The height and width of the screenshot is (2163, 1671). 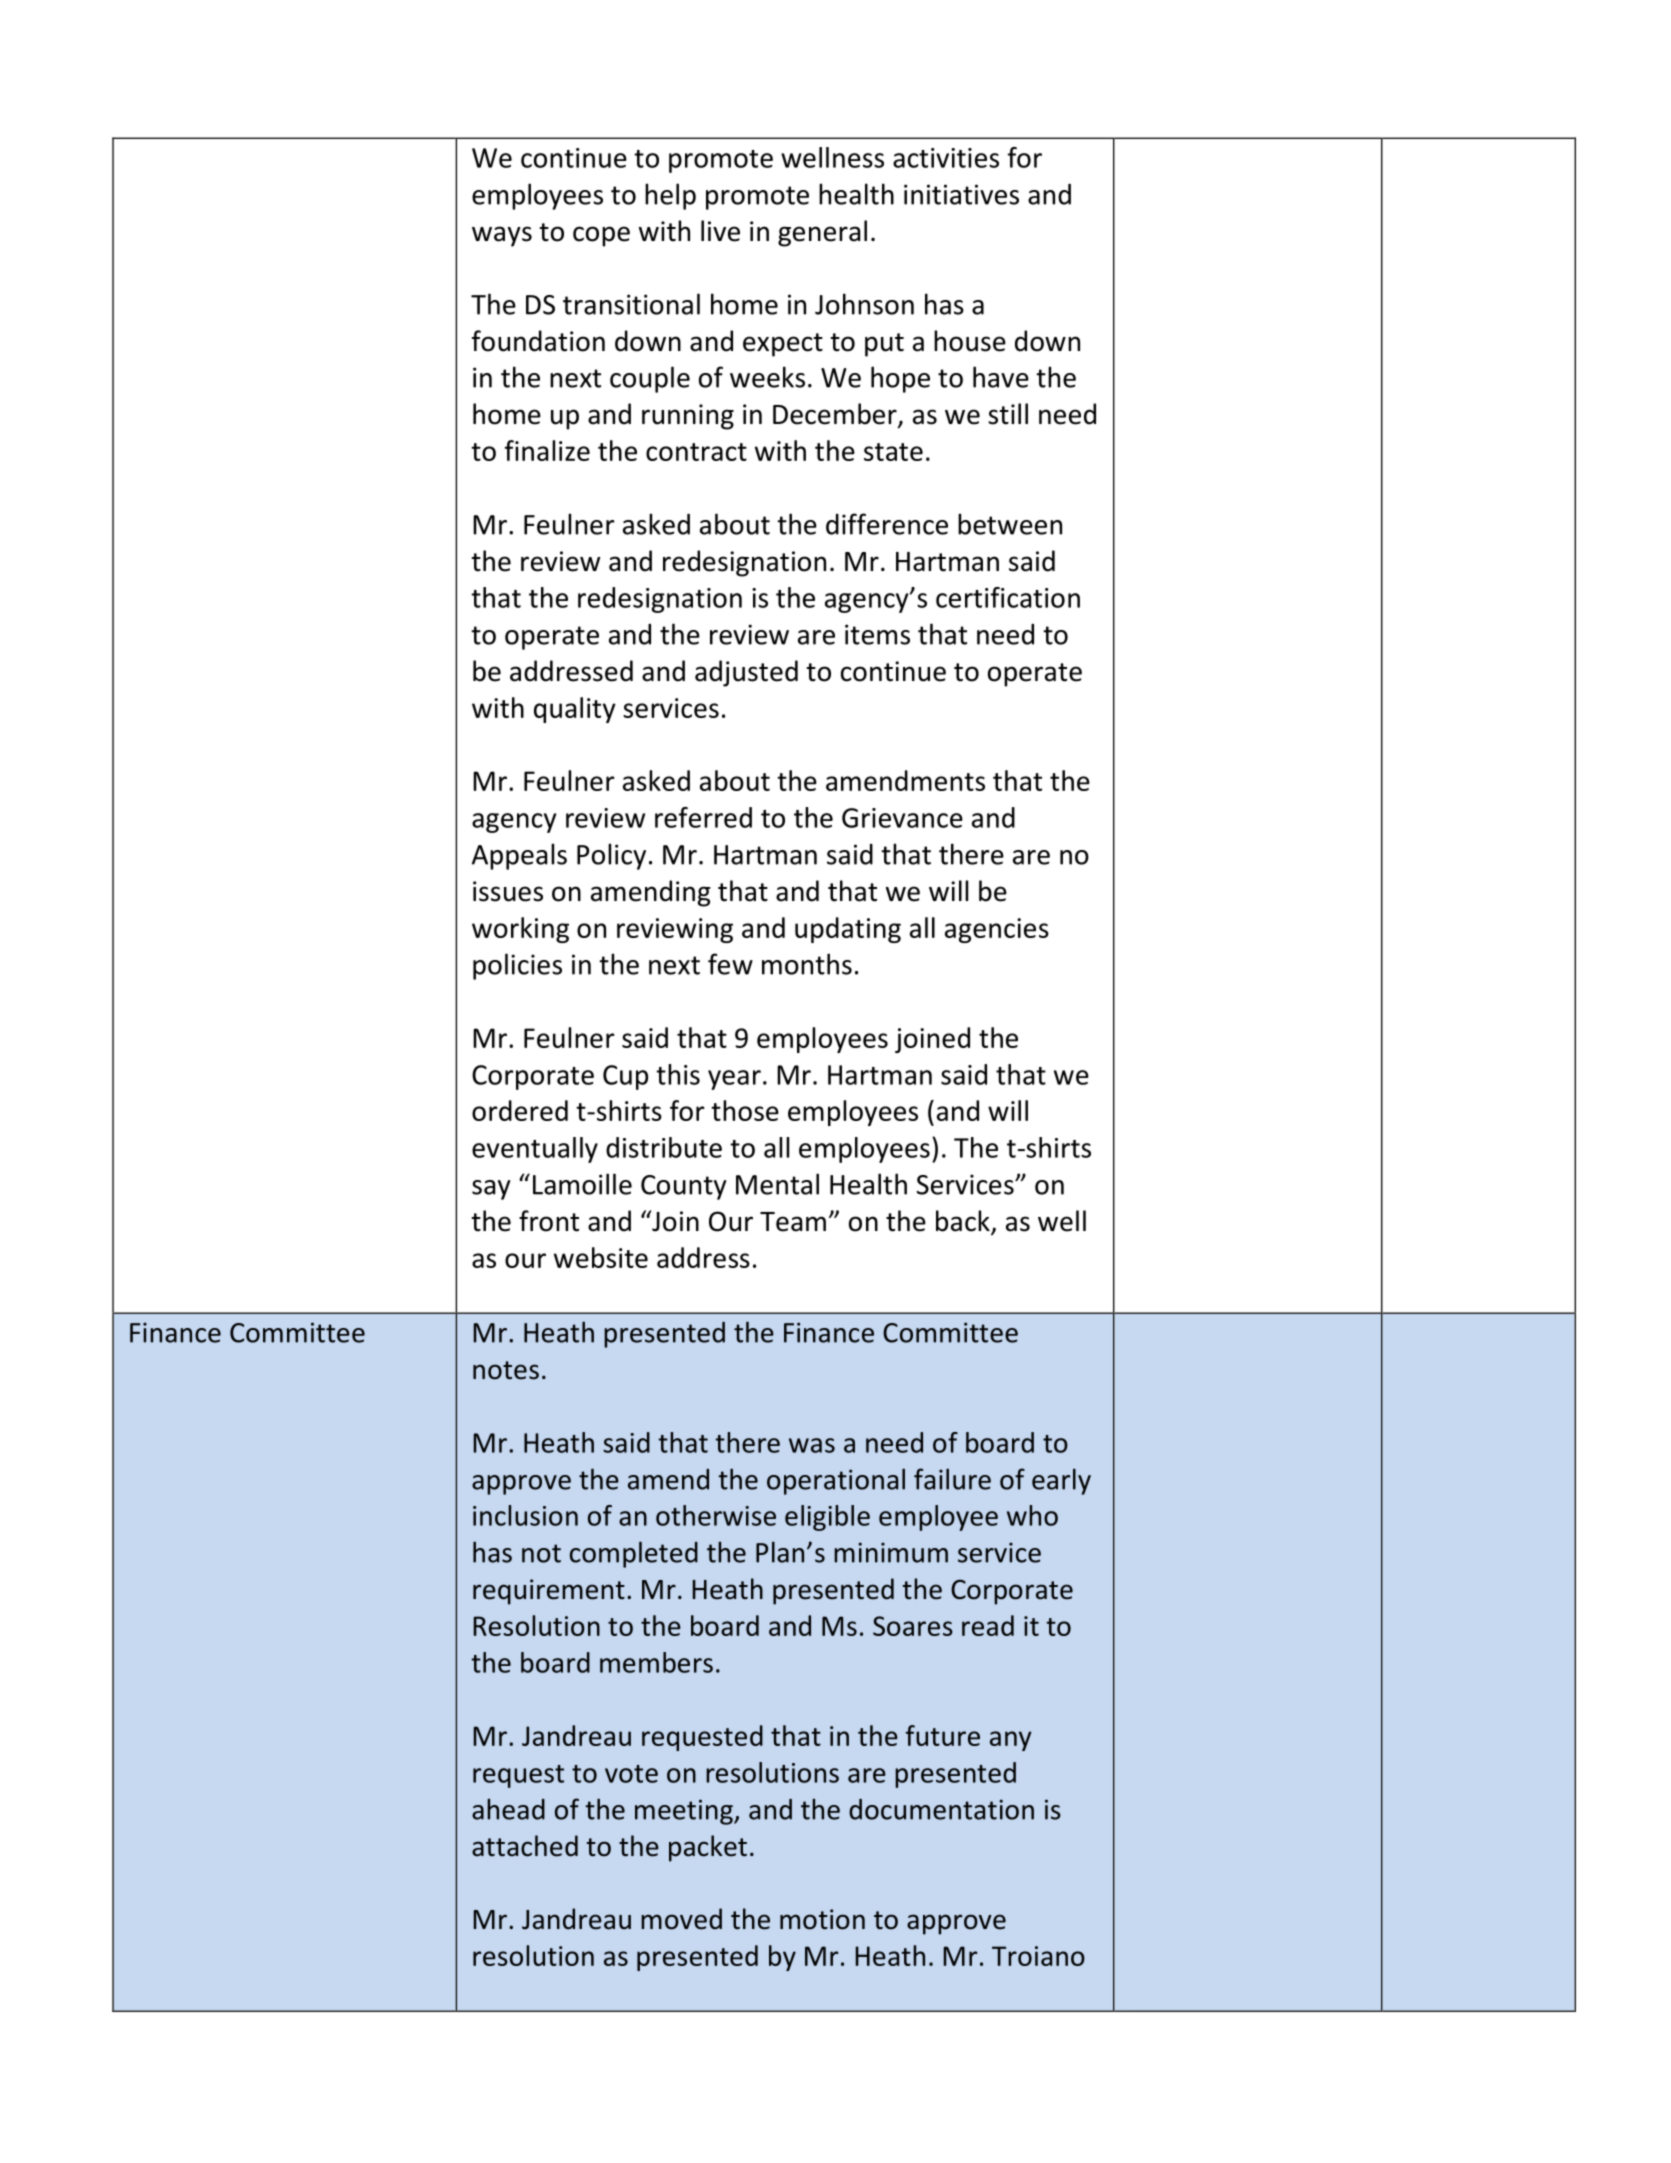 I want to click on who, so click(x=1032, y=1515).
